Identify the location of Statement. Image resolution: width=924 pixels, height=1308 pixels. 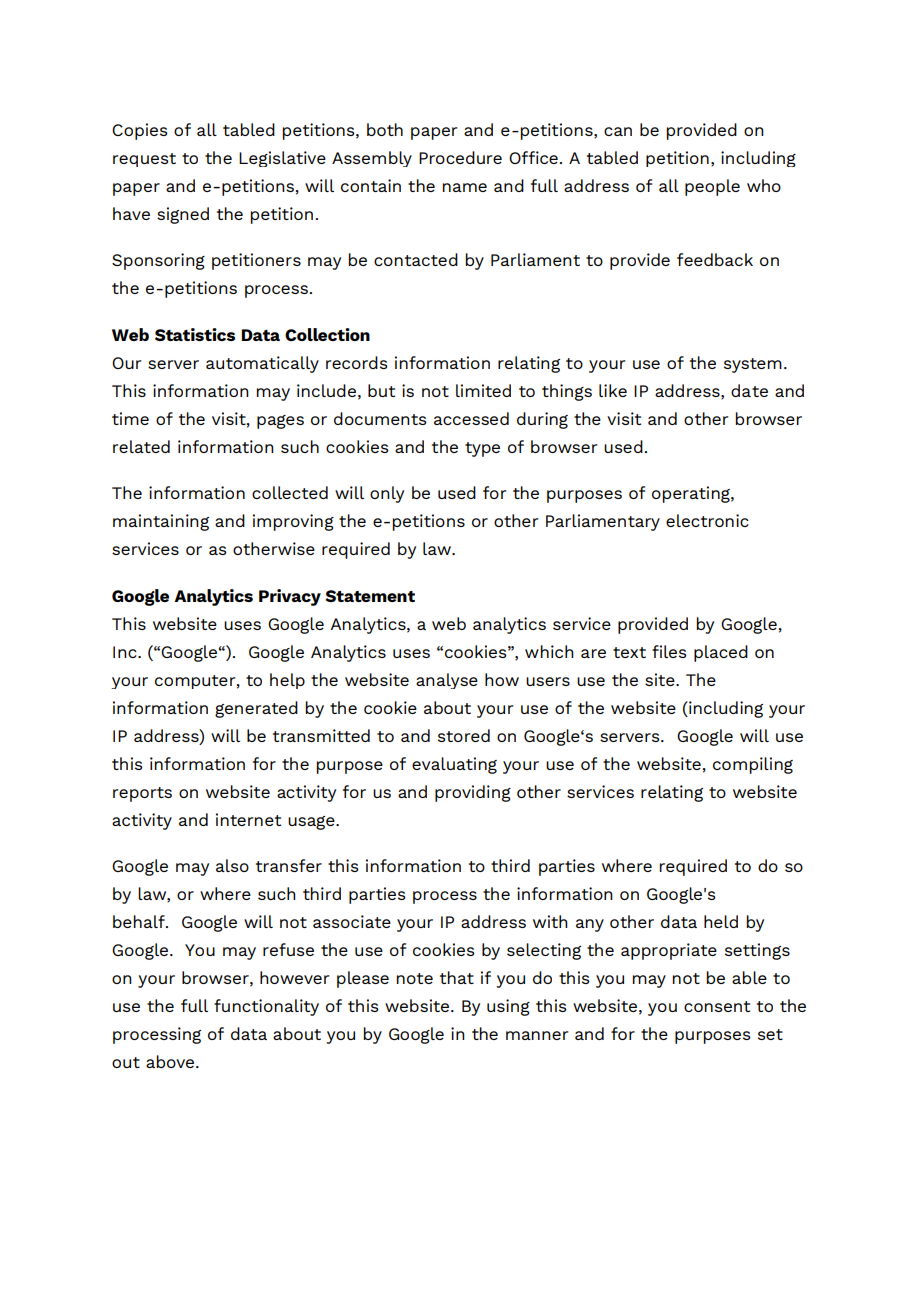
(370, 596).
